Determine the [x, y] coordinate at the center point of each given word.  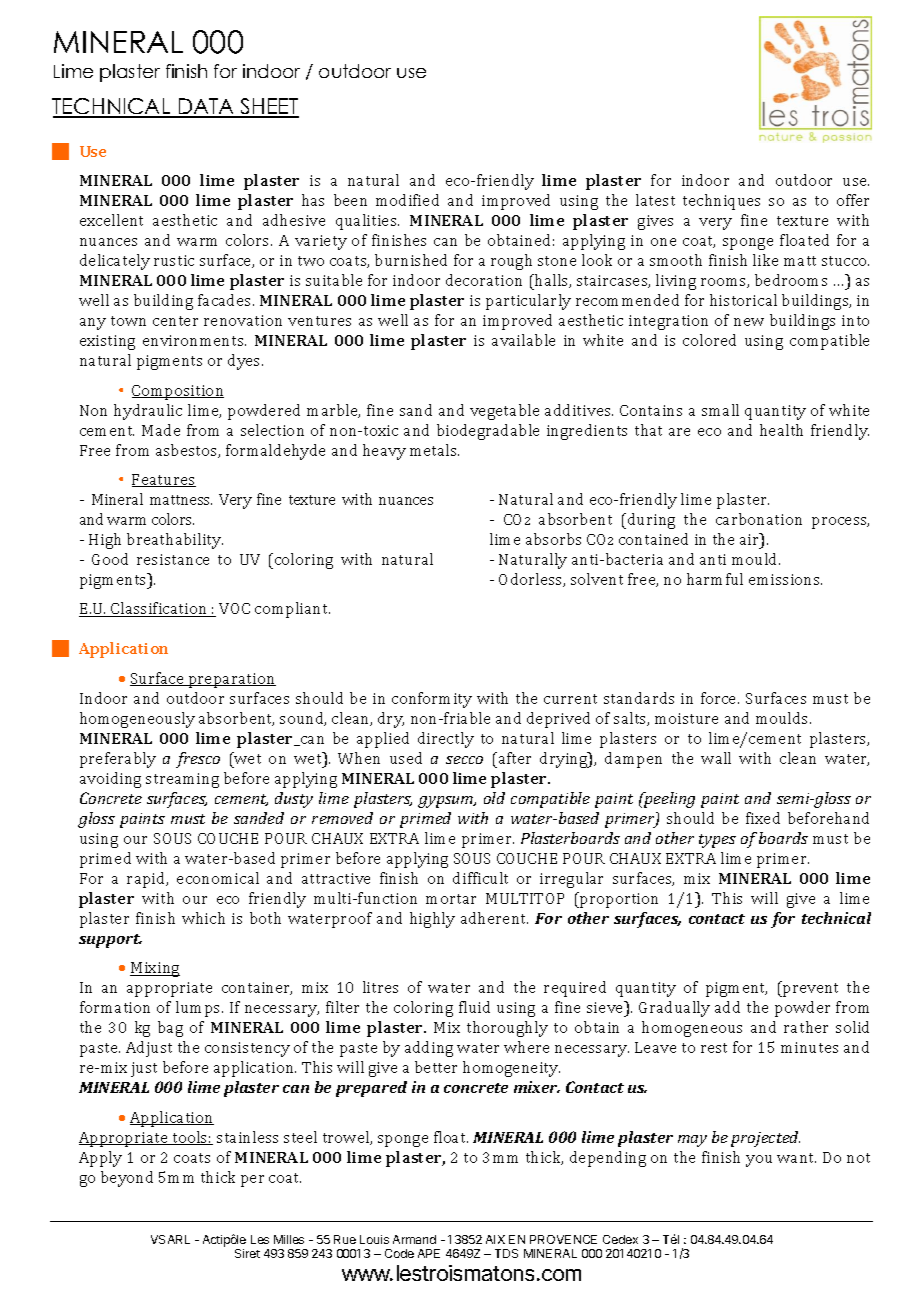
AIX [495, 1239]
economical [218, 878]
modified [407, 200]
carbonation [759, 519]
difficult [480, 878]
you [759, 1161]
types [717, 841]
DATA [207, 107]
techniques [721, 202]
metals [434, 450]
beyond [127, 1179]
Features [164, 480]
